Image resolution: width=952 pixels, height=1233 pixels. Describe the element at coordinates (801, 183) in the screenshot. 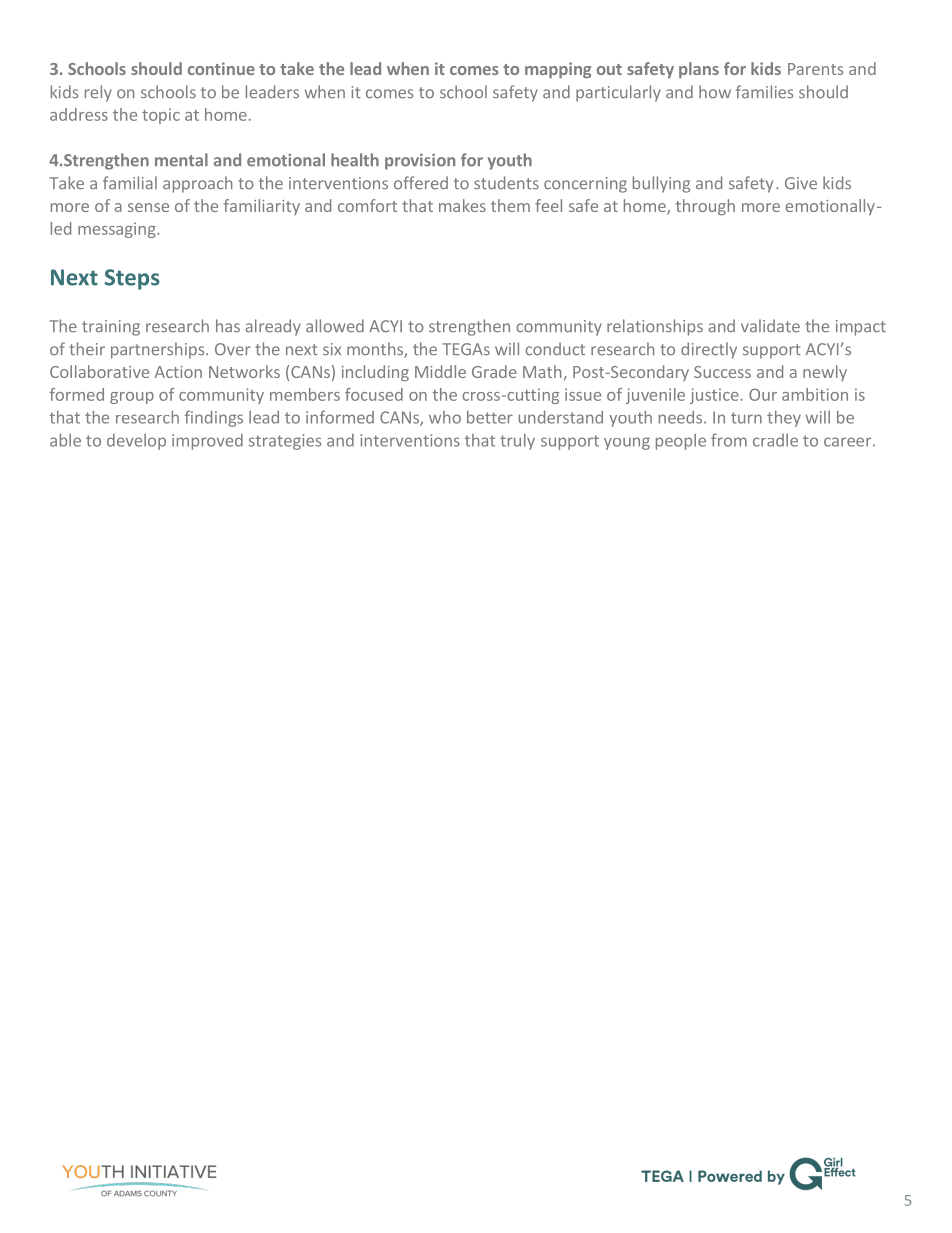

I see `Give` at that location.
